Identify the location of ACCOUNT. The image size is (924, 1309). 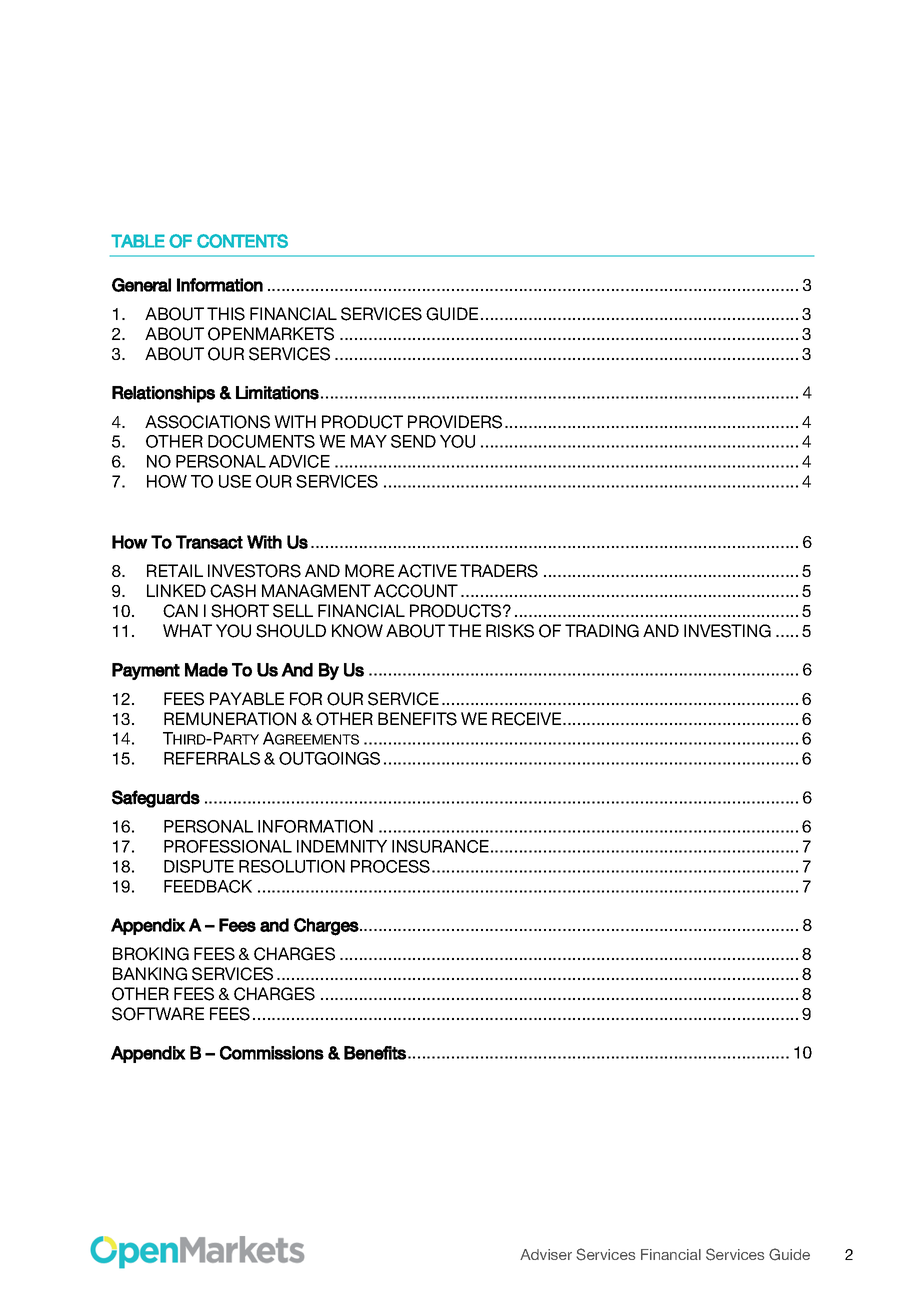
(416, 591).
